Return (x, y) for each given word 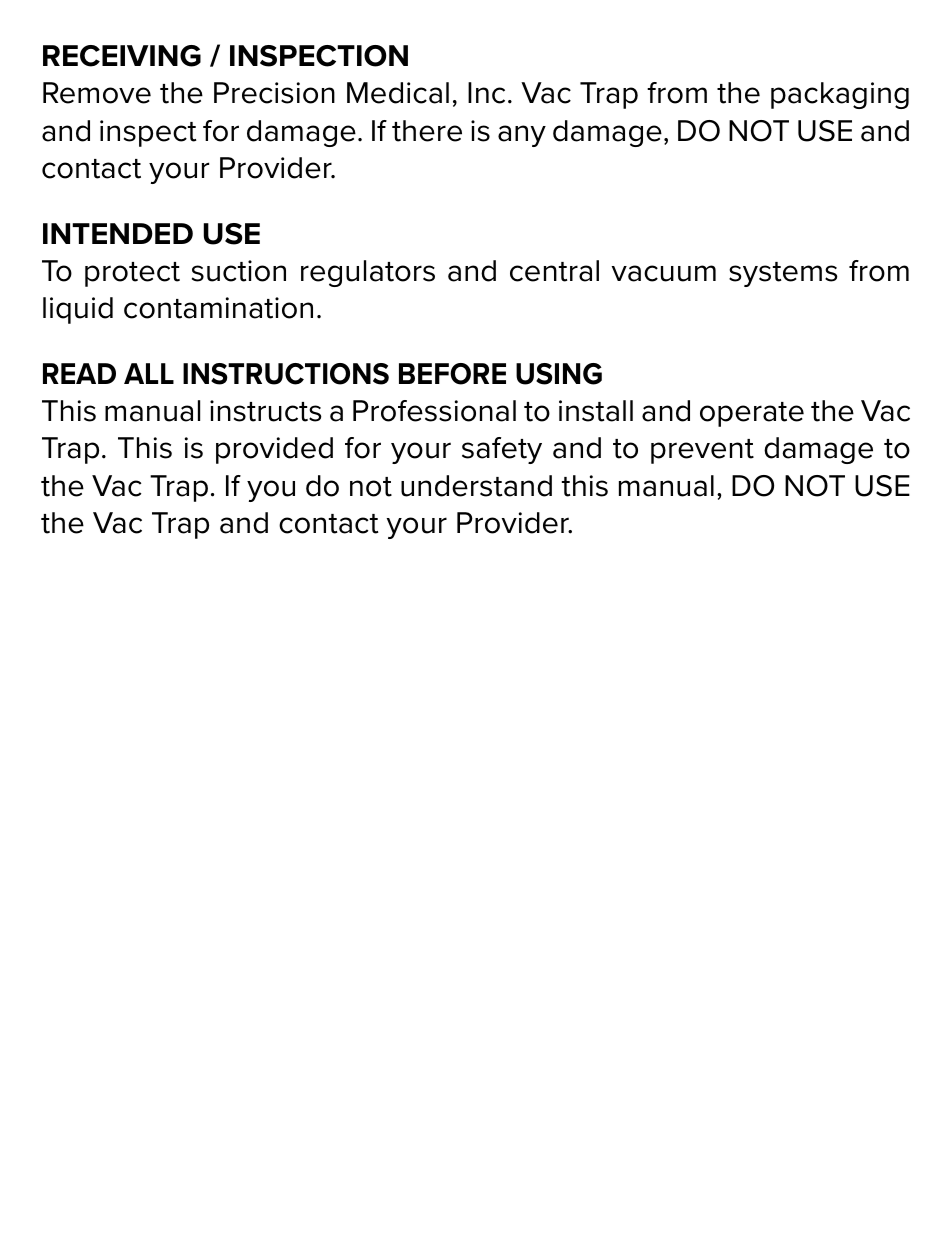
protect (132, 274)
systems (783, 274)
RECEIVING (122, 56)
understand (476, 486)
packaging (840, 95)
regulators (368, 273)
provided (274, 450)
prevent (702, 451)
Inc (486, 93)
